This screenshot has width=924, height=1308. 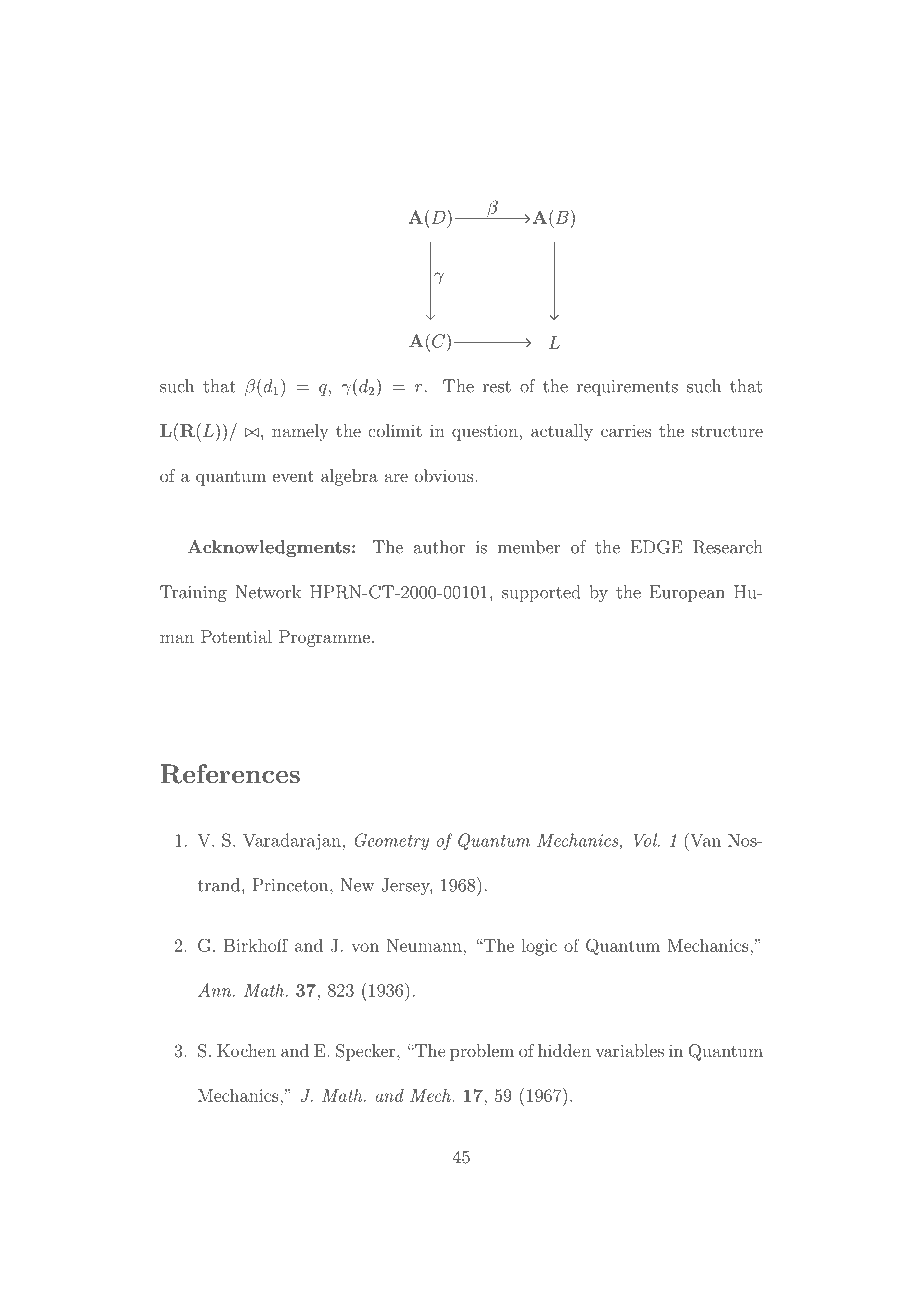 I want to click on requirements, so click(x=627, y=388).
